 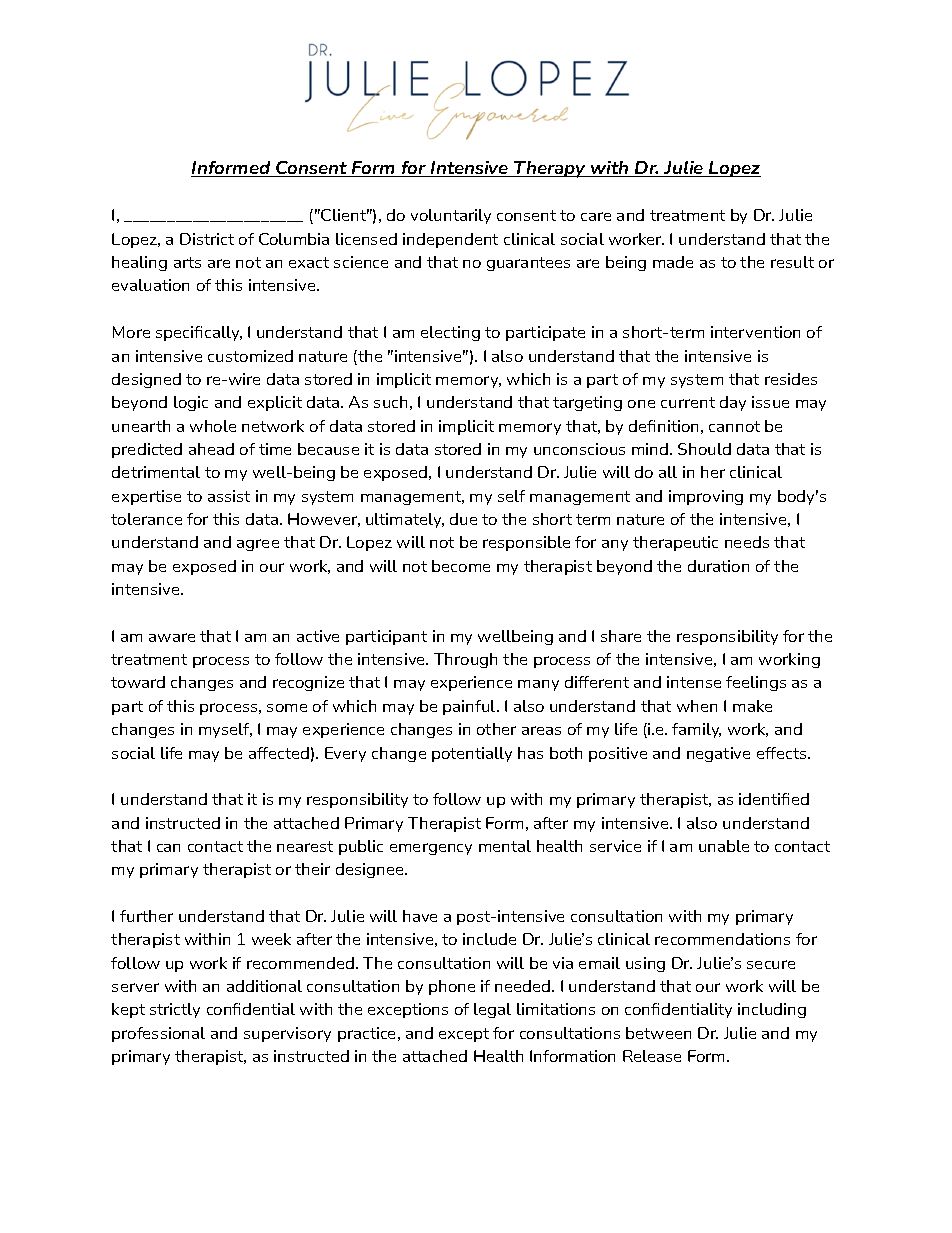 What do you see at coordinates (492, 1010) in the screenshot?
I see `legal` at bounding box center [492, 1010].
